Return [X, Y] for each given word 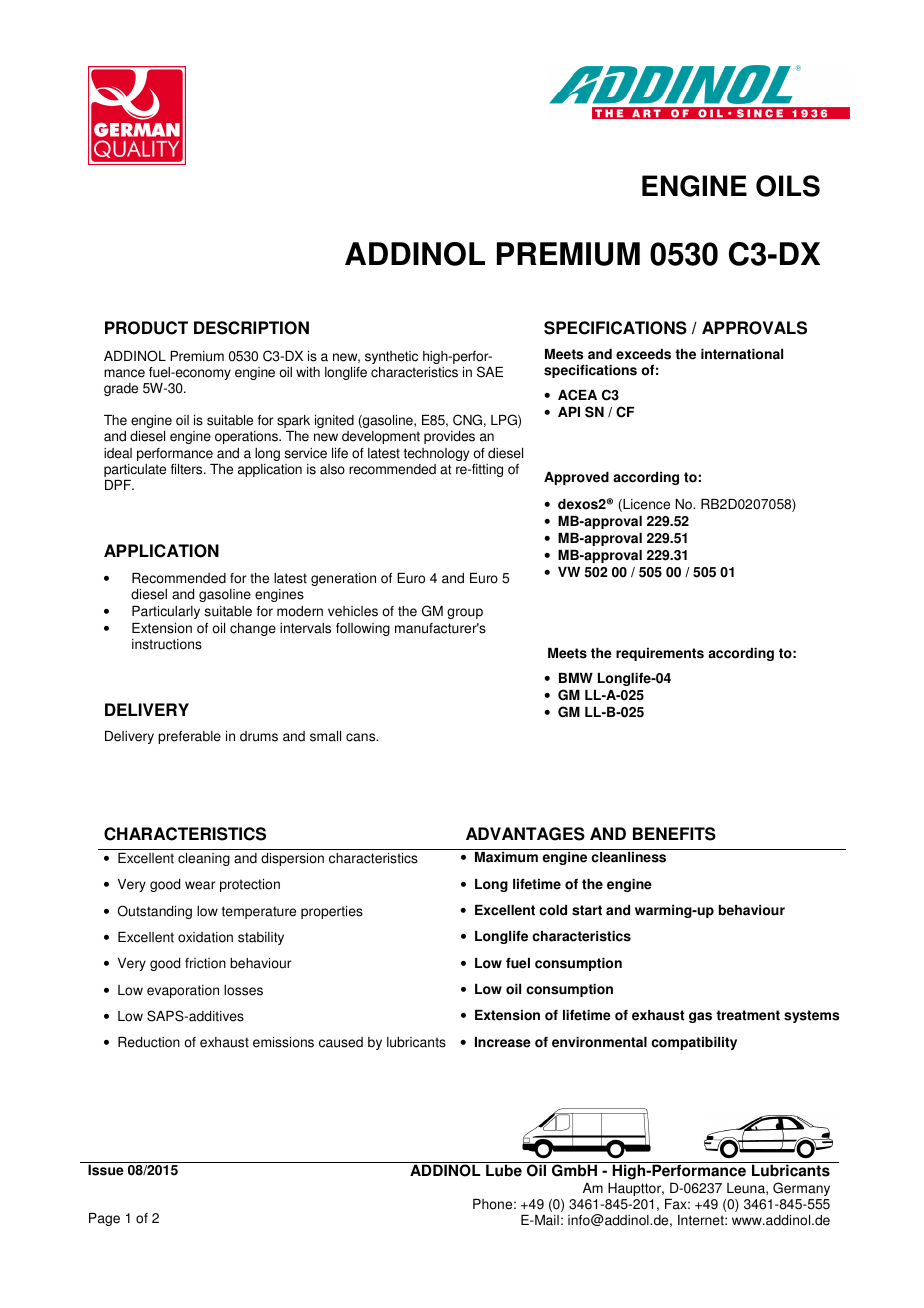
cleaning [204, 859]
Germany [801, 1189]
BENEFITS [674, 834]
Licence [645, 505]
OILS [788, 186]
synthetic [391, 357]
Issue [106, 1170]
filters [188, 469]
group [465, 613]
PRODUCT [146, 328]
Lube [504, 1170]
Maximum [506, 857]
